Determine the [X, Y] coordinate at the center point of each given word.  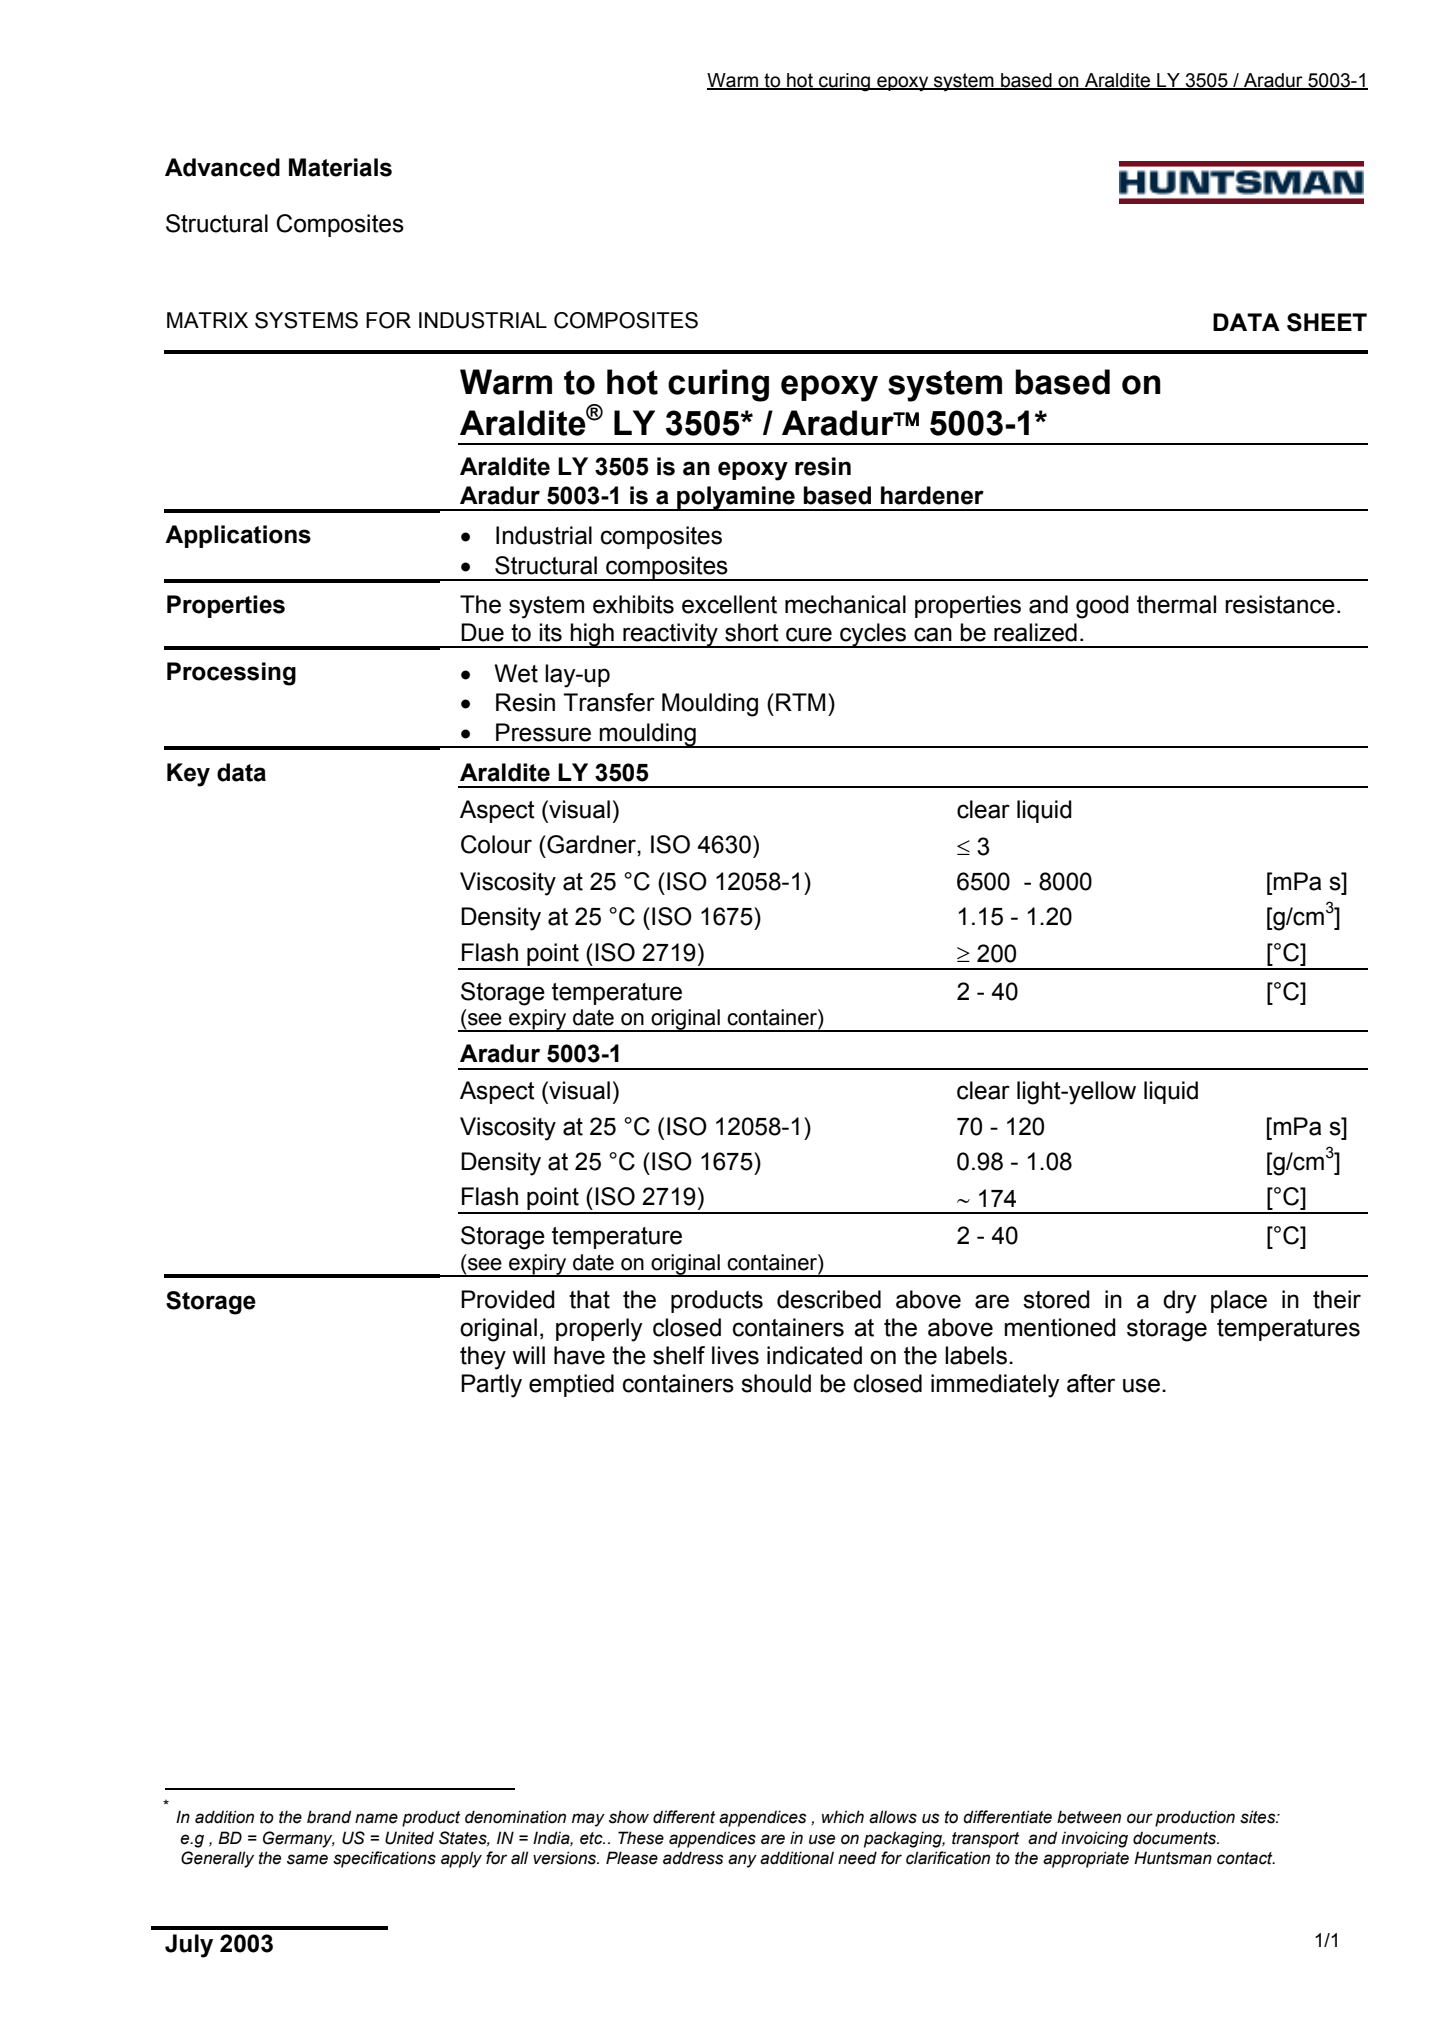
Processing [231, 674]
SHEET [1327, 322]
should [776, 1383]
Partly [491, 1386]
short [752, 632]
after [1091, 1383]
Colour [496, 844]
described [829, 1299]
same [307, 1859]
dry [1180, 1302]
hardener [932, 495]
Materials [340, 167]
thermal [1176, 604]
